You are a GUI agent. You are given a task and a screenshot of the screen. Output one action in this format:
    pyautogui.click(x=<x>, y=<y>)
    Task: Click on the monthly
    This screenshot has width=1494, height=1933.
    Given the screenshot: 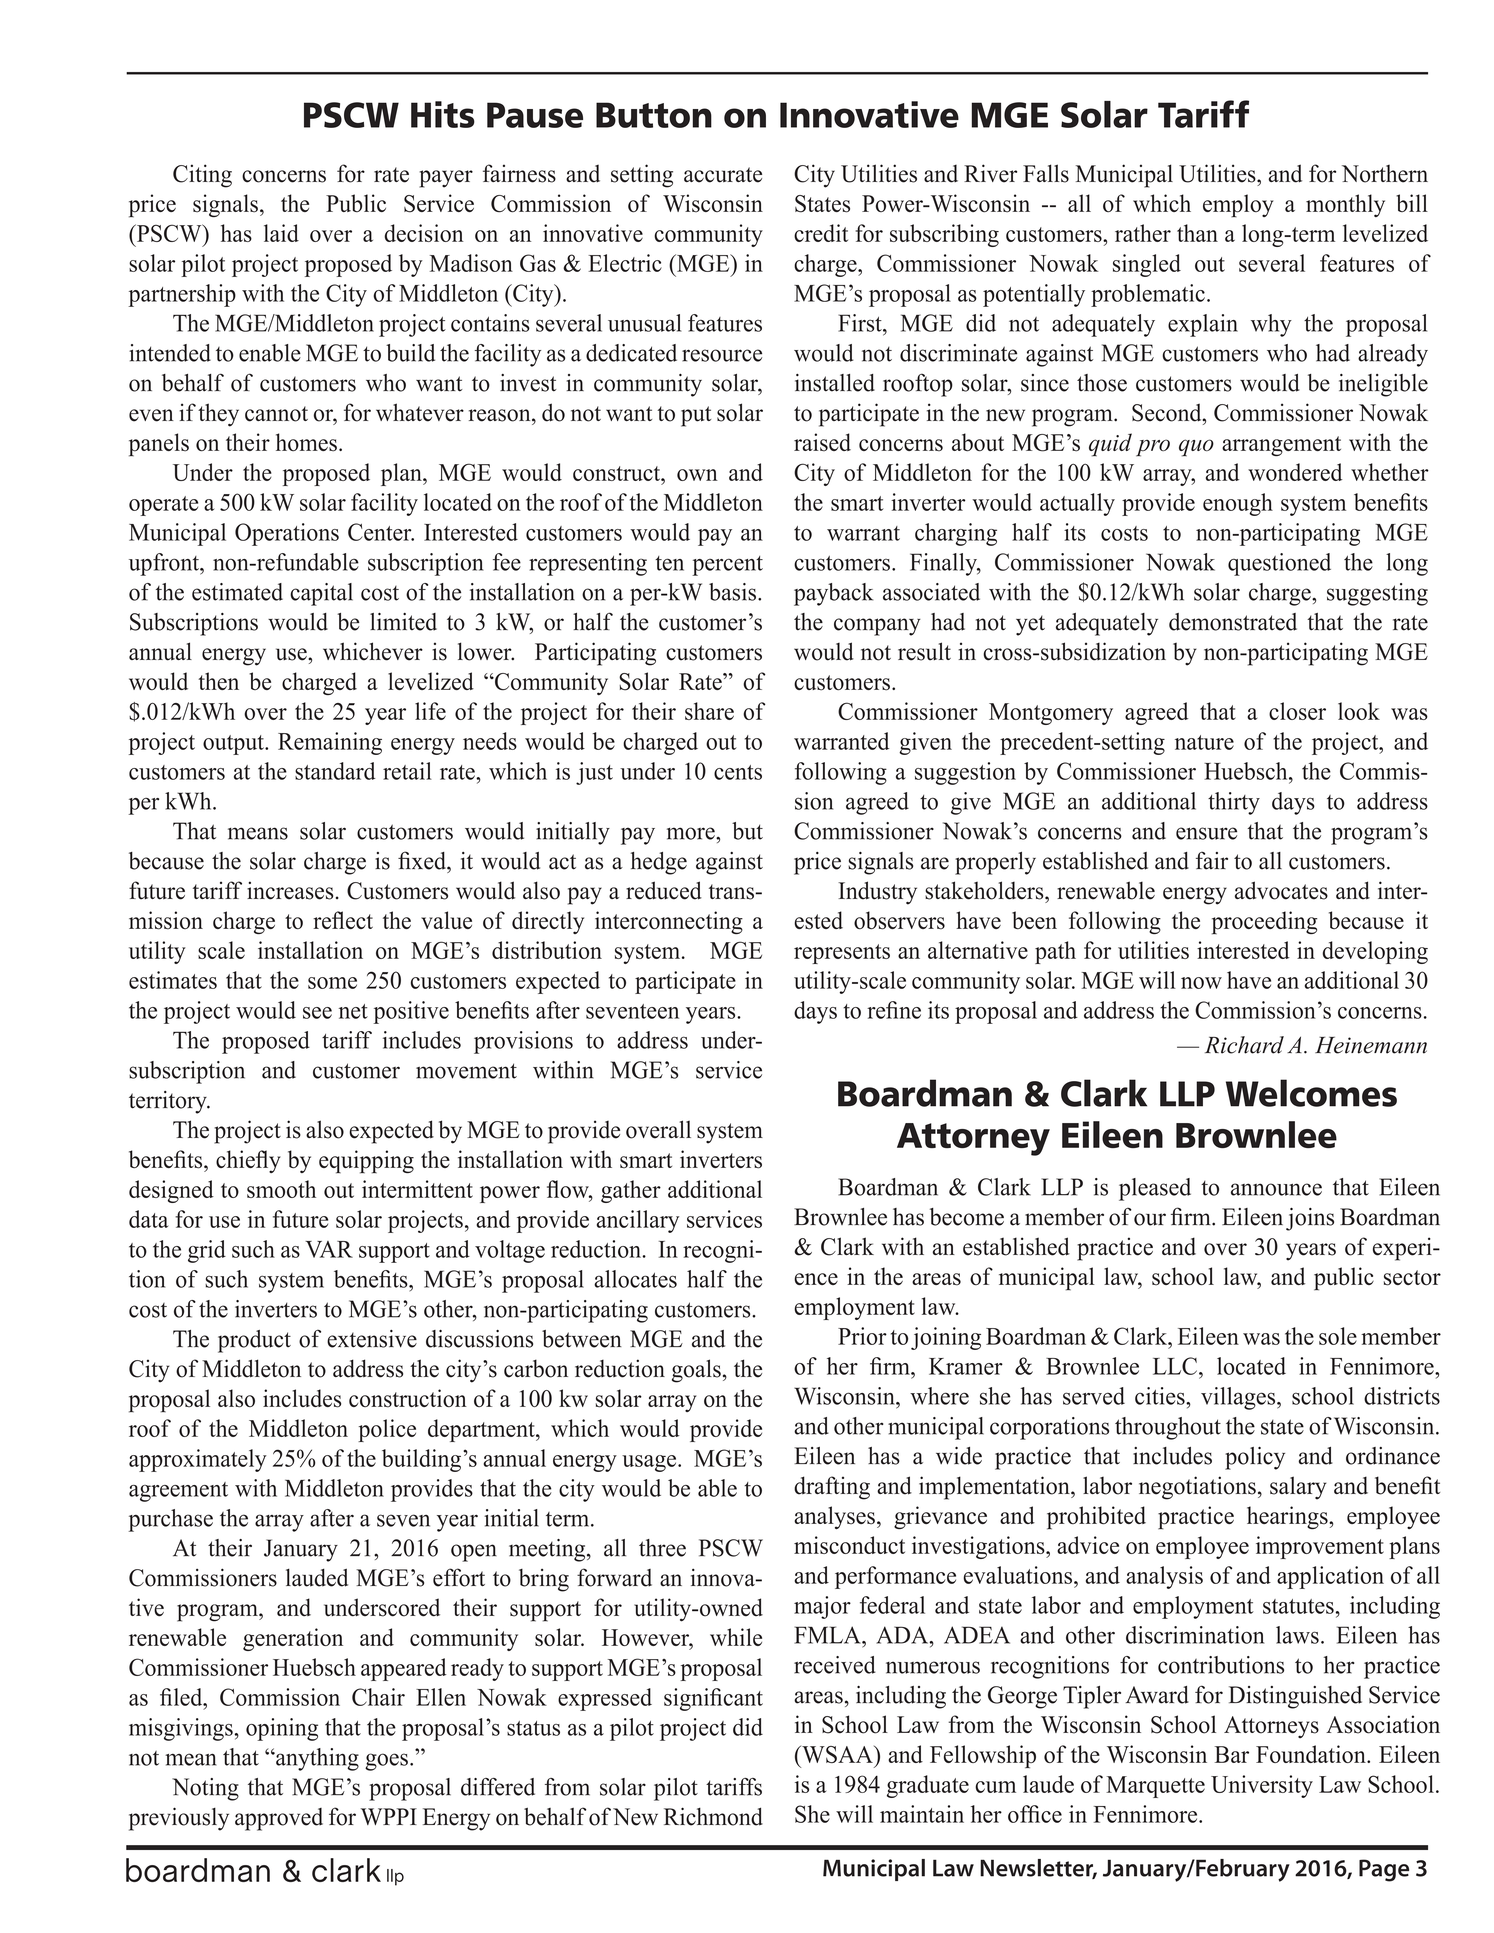 What is the action you would take?
    pyautogui.click(x=1345, y=205)
